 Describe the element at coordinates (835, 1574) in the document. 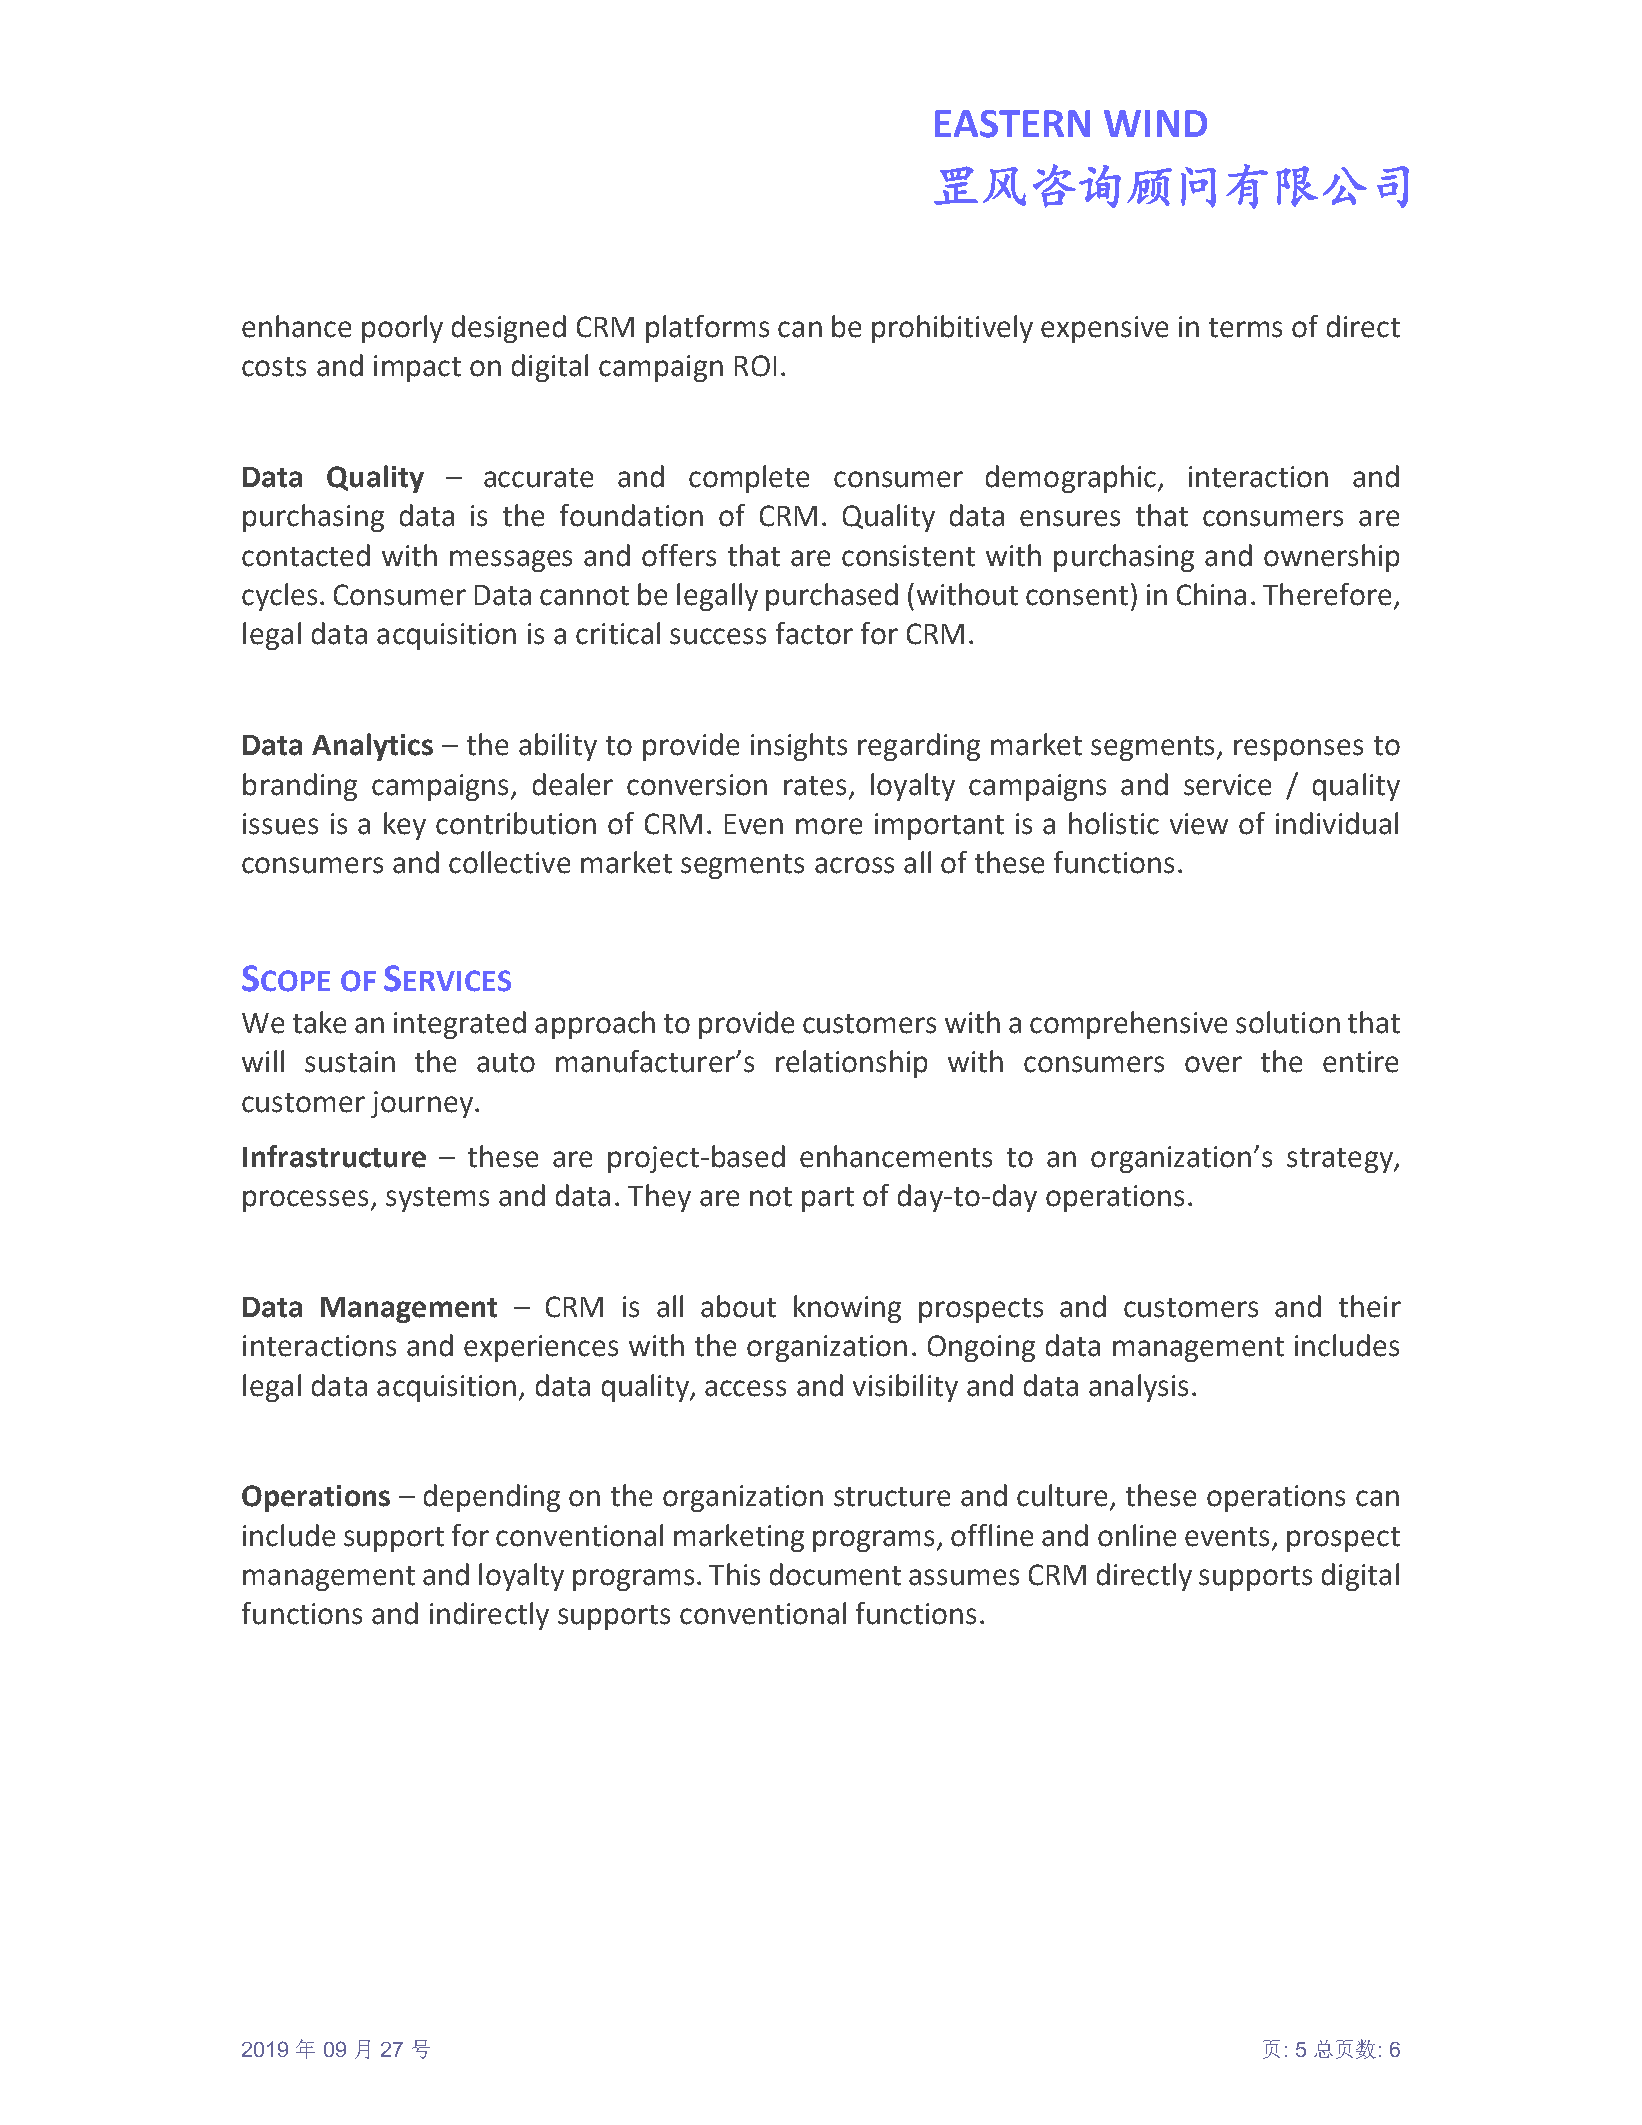

I see `document` at that location.
